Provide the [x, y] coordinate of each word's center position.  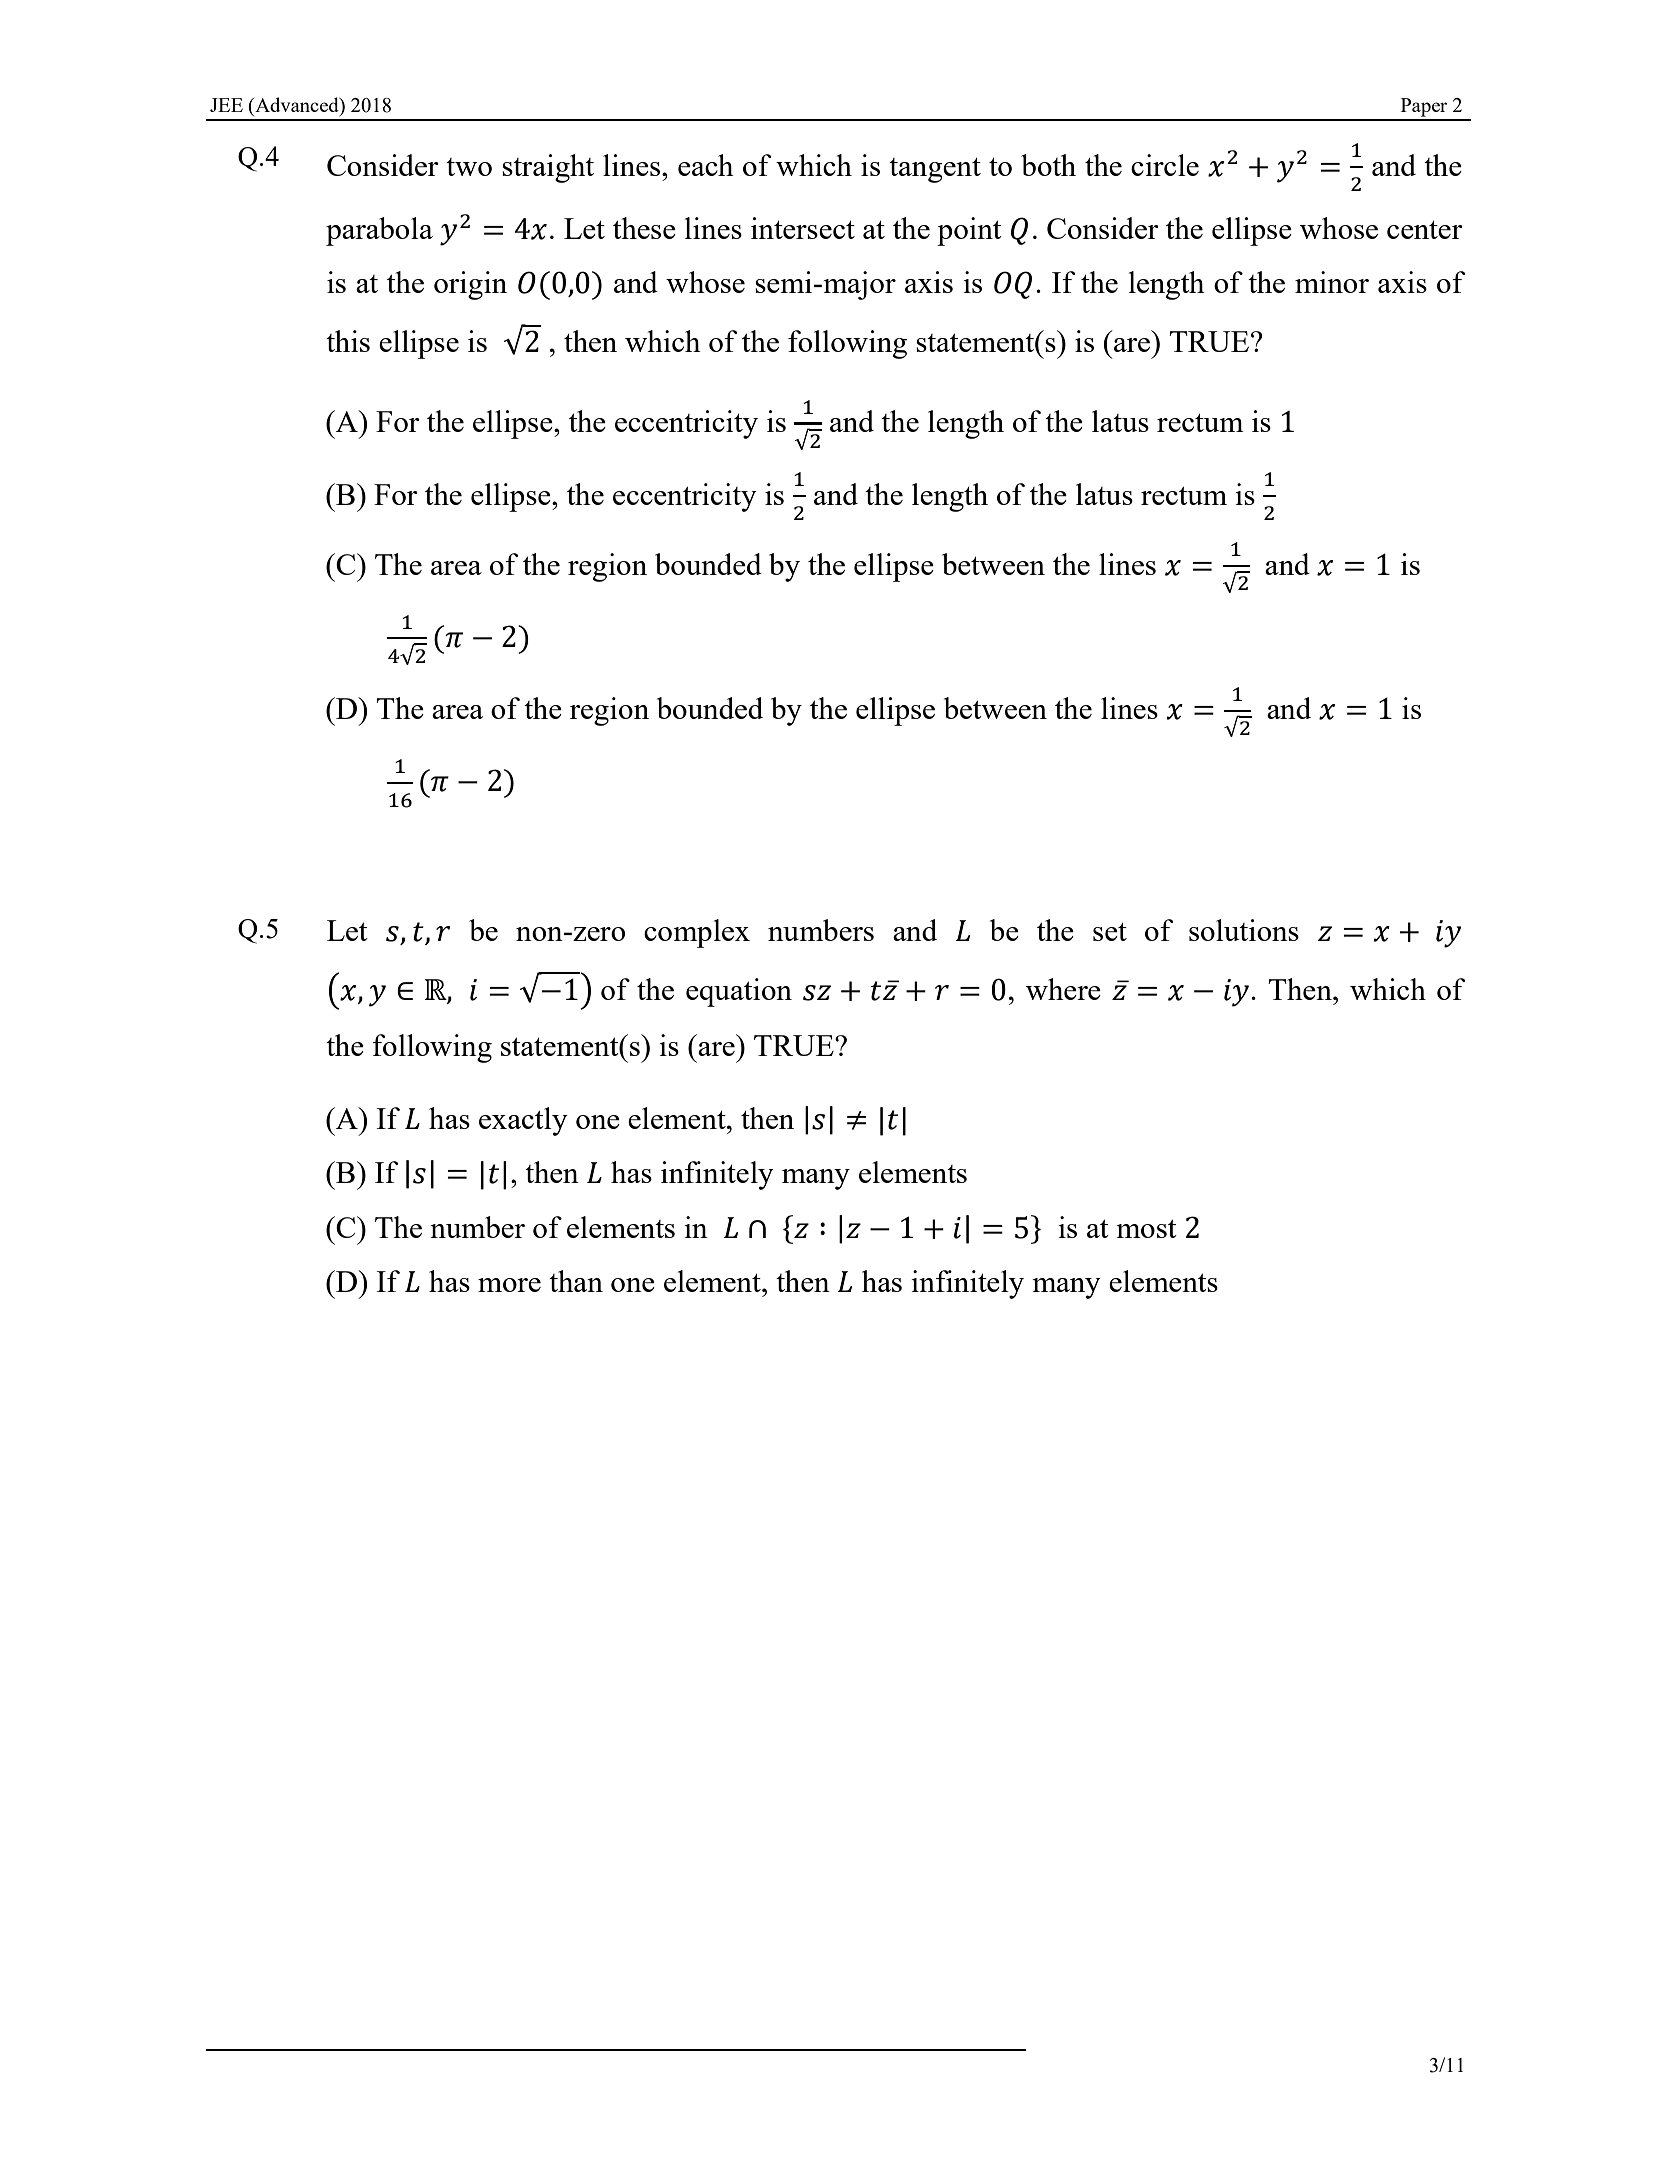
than [576, 1281]
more [509, 1285]
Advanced [297, 104]
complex [697, 933]
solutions [1244, 930]
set [1110, 932]
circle [1165, 165]
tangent [935, 170]
